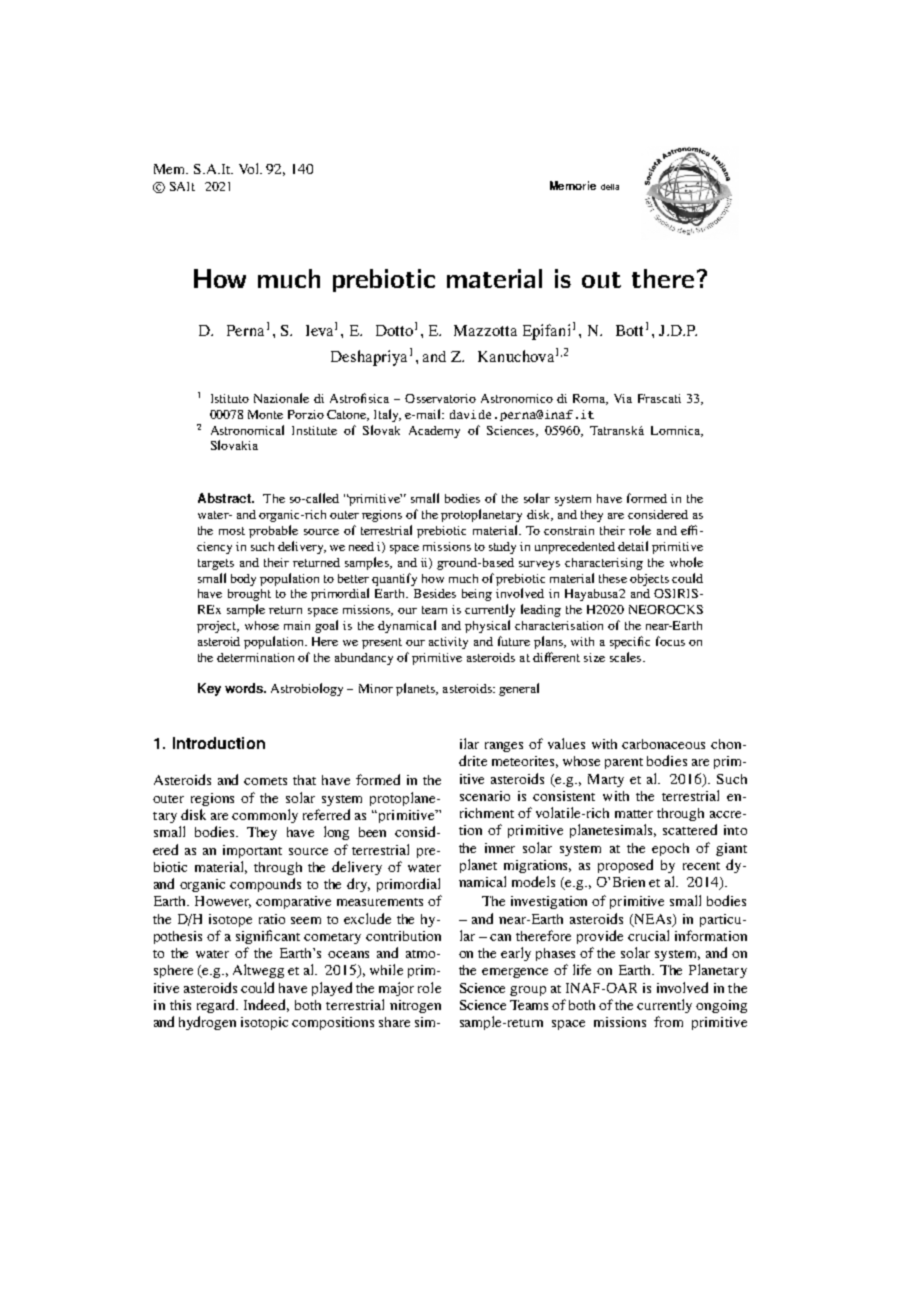 This image has height=1308, width=924. Describe the element at coordinates (610, 187) in the image. I see `della` at that location.
